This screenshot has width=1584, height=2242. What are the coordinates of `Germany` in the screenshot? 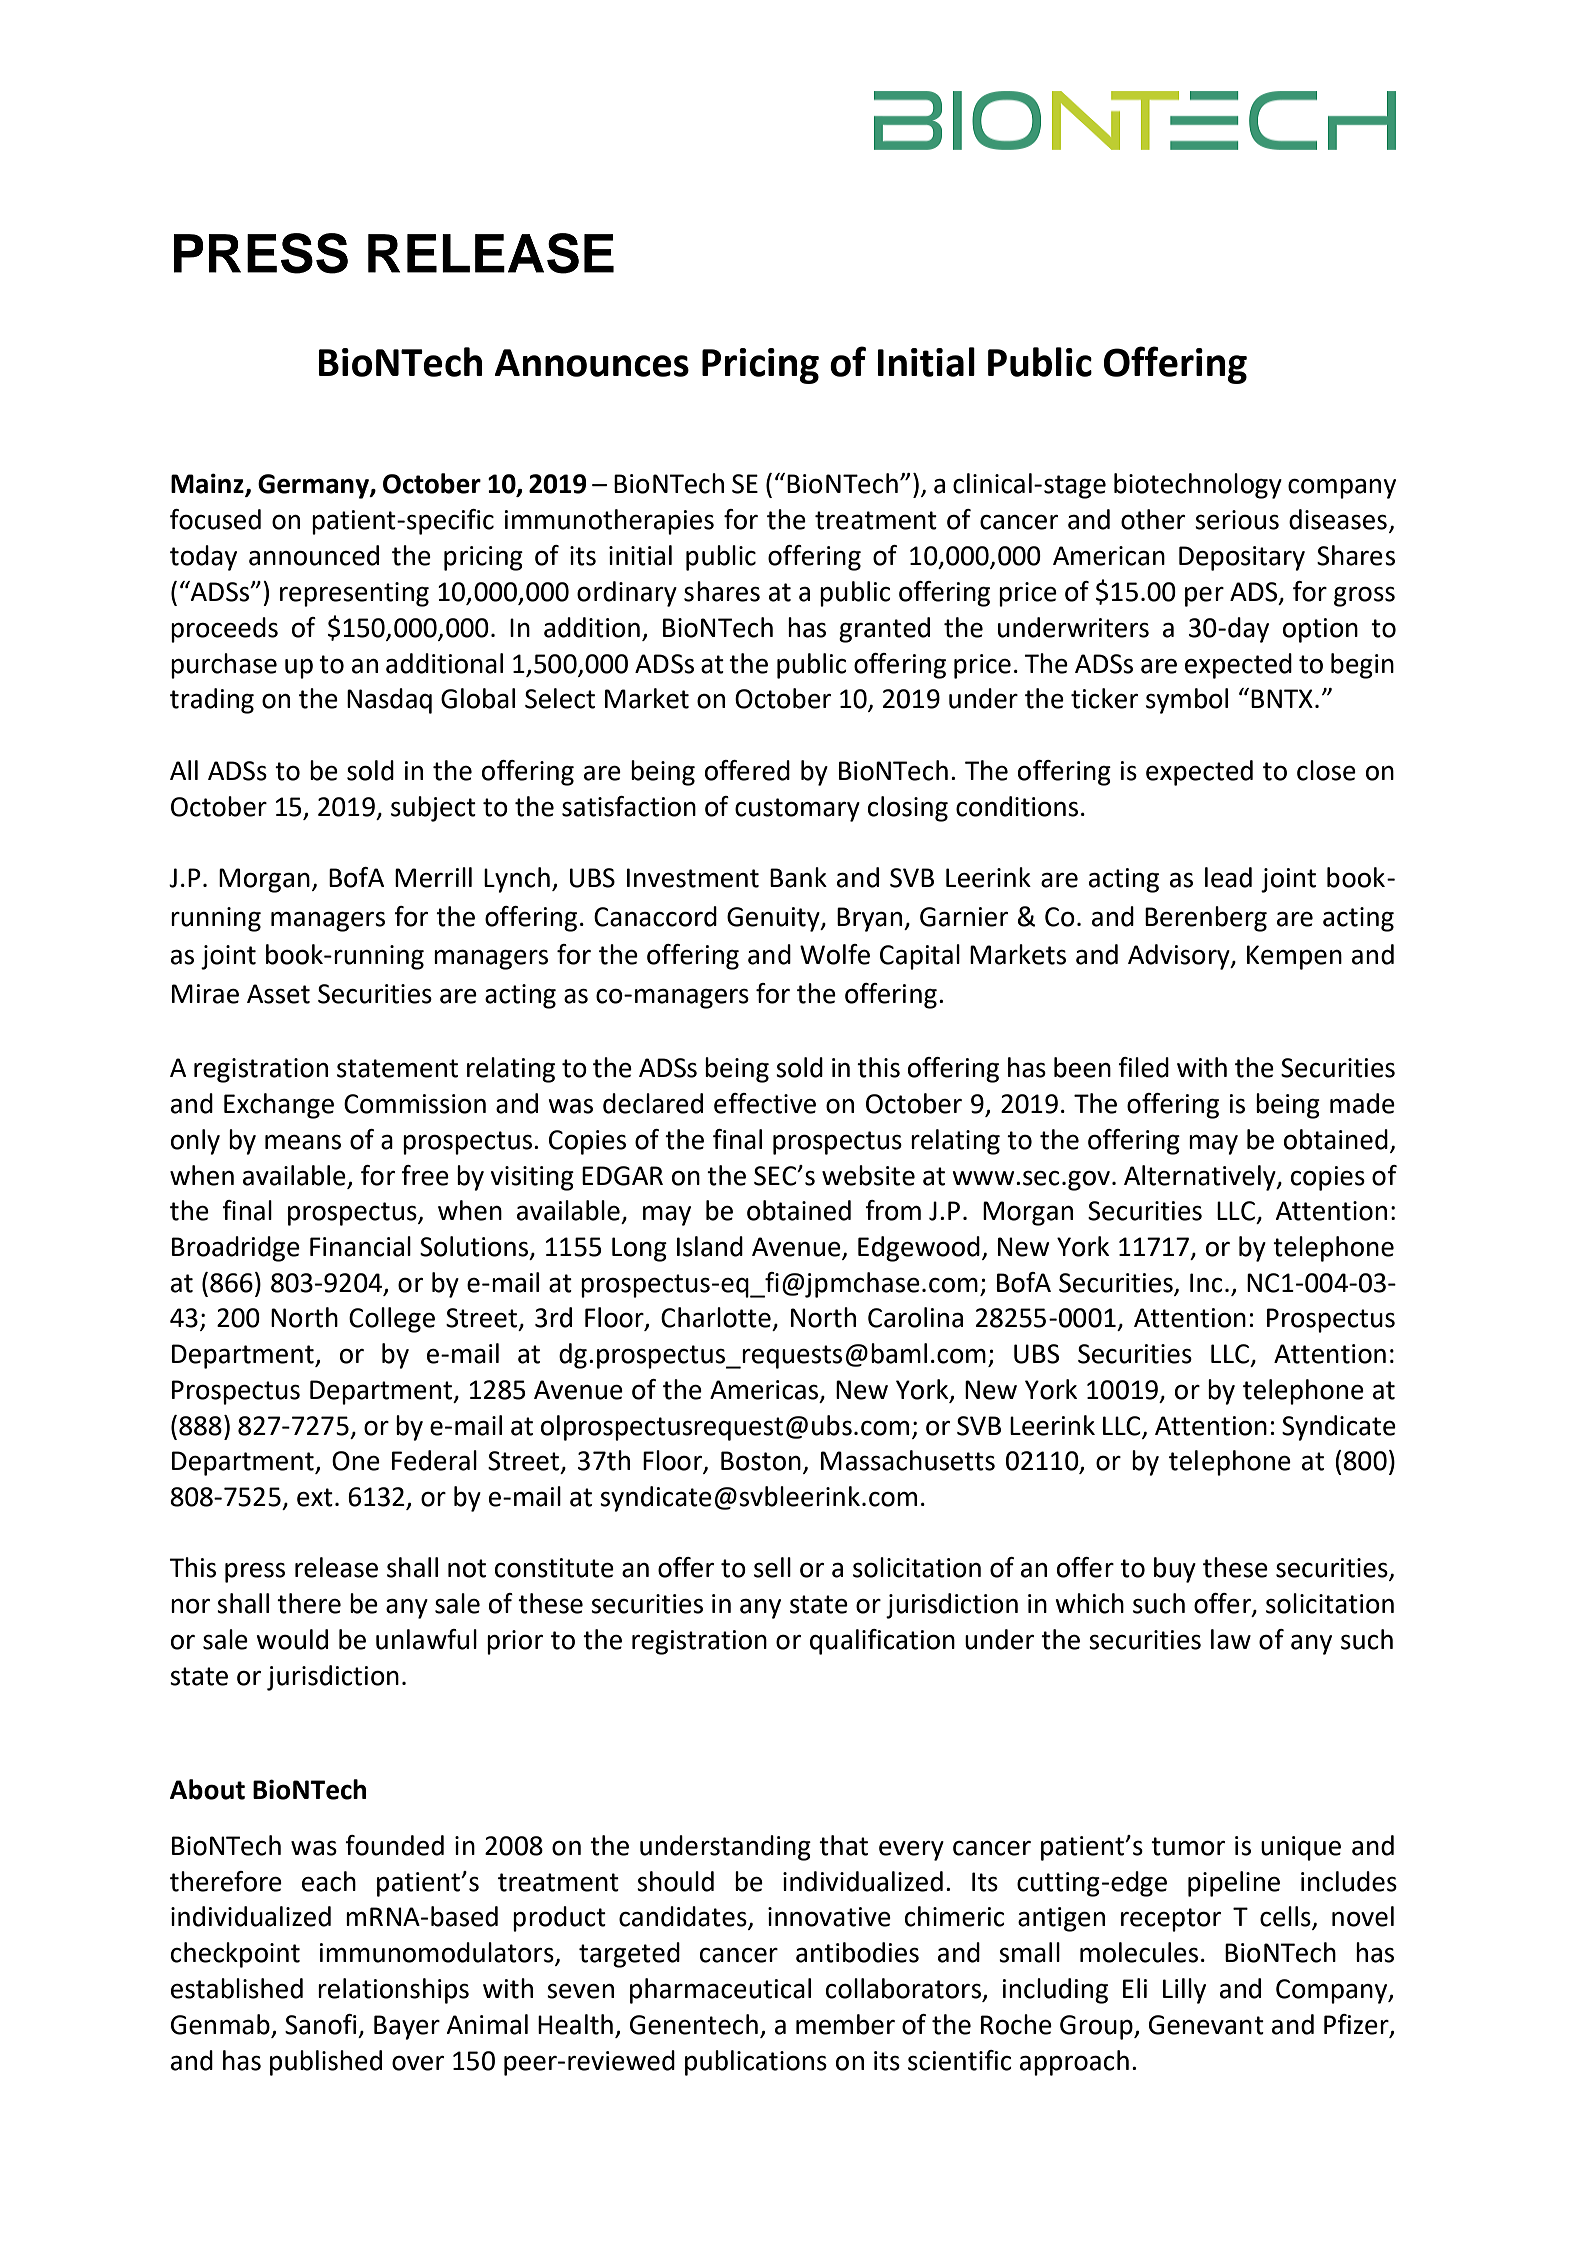 It's located at (314, 486).
